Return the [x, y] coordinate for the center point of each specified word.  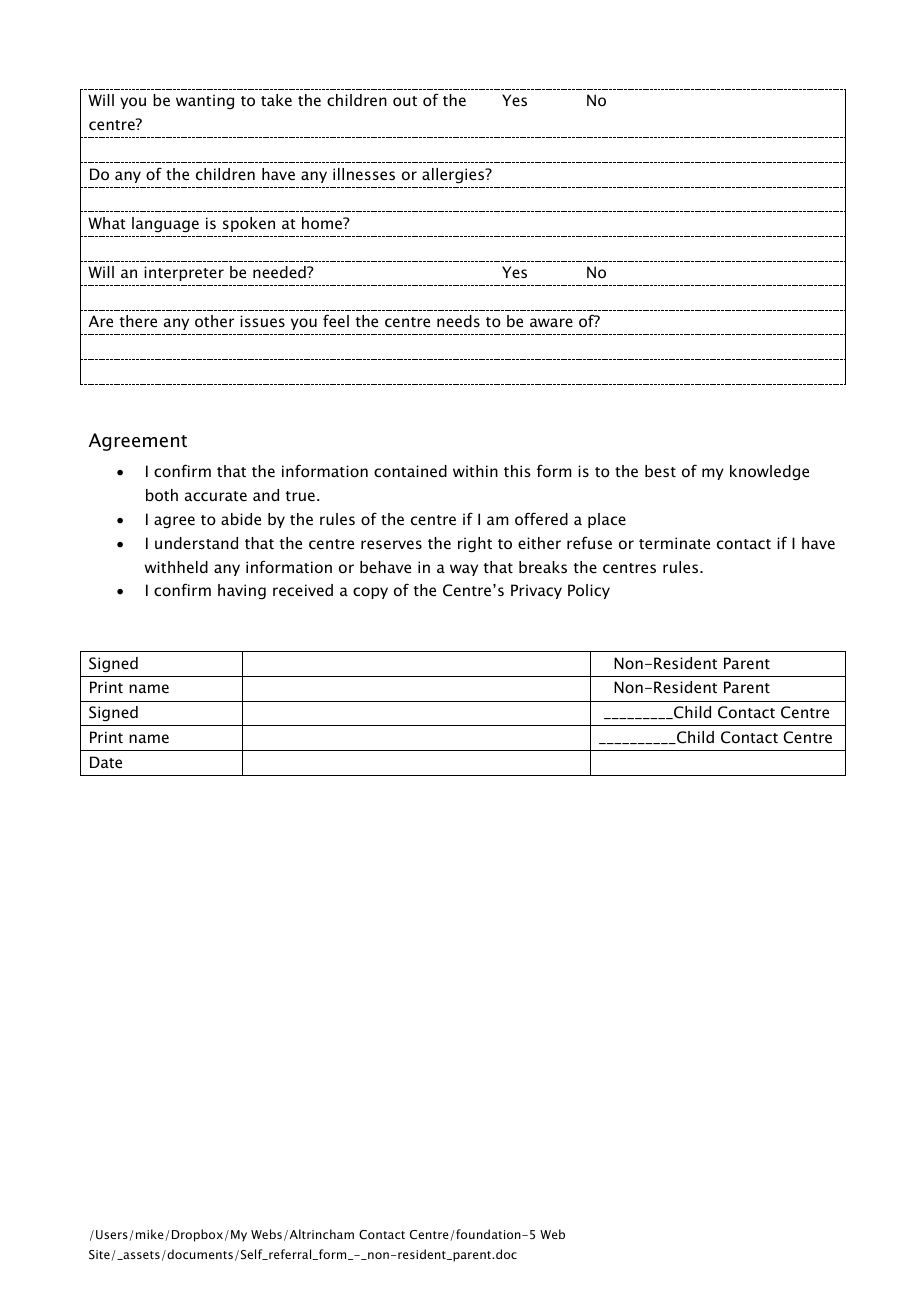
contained [410, 471]
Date [106, 762]
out [405, 101]
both [162, 495]
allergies [454, 176]
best [660, 471]
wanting [205, 101]
